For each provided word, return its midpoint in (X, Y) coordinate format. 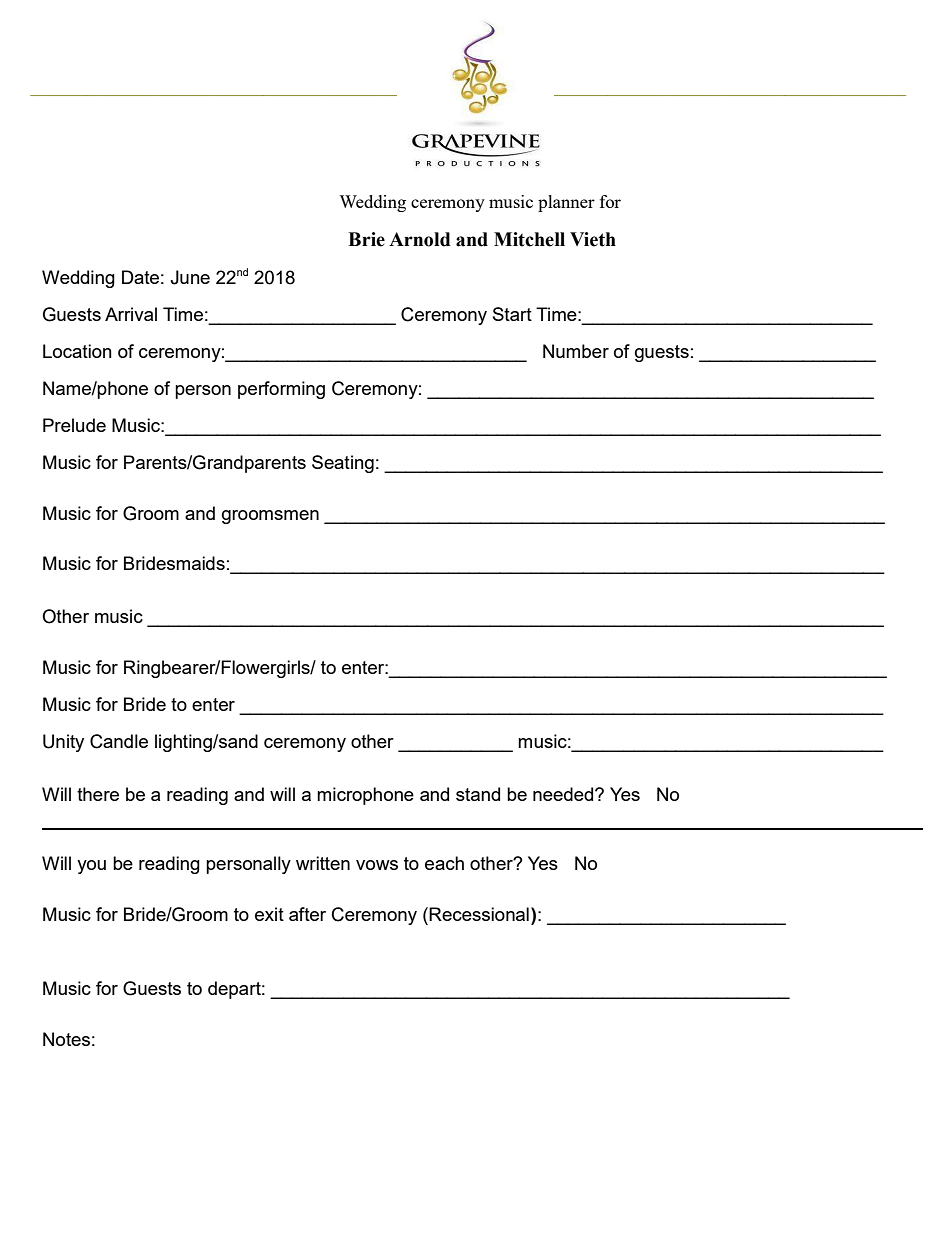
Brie (366, 239)
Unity (63, 743)
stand (478, 794)
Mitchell (529, 239)
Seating (343, 464)
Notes (66, 1039)
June (190, 277)
